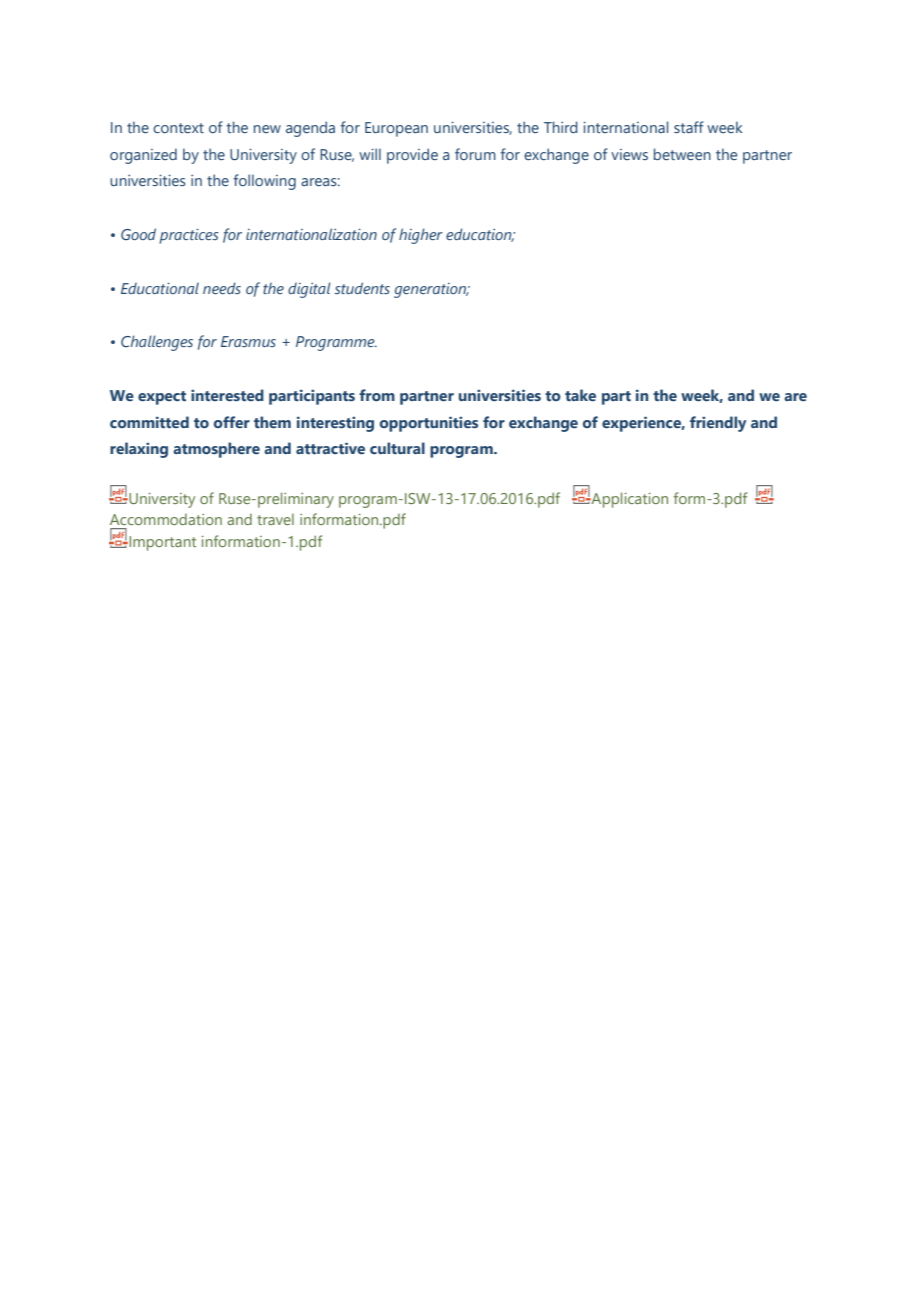 Image resolution: width=924 pixels, height=1308 pixels. I want to click on needs, so click(222, 288).
